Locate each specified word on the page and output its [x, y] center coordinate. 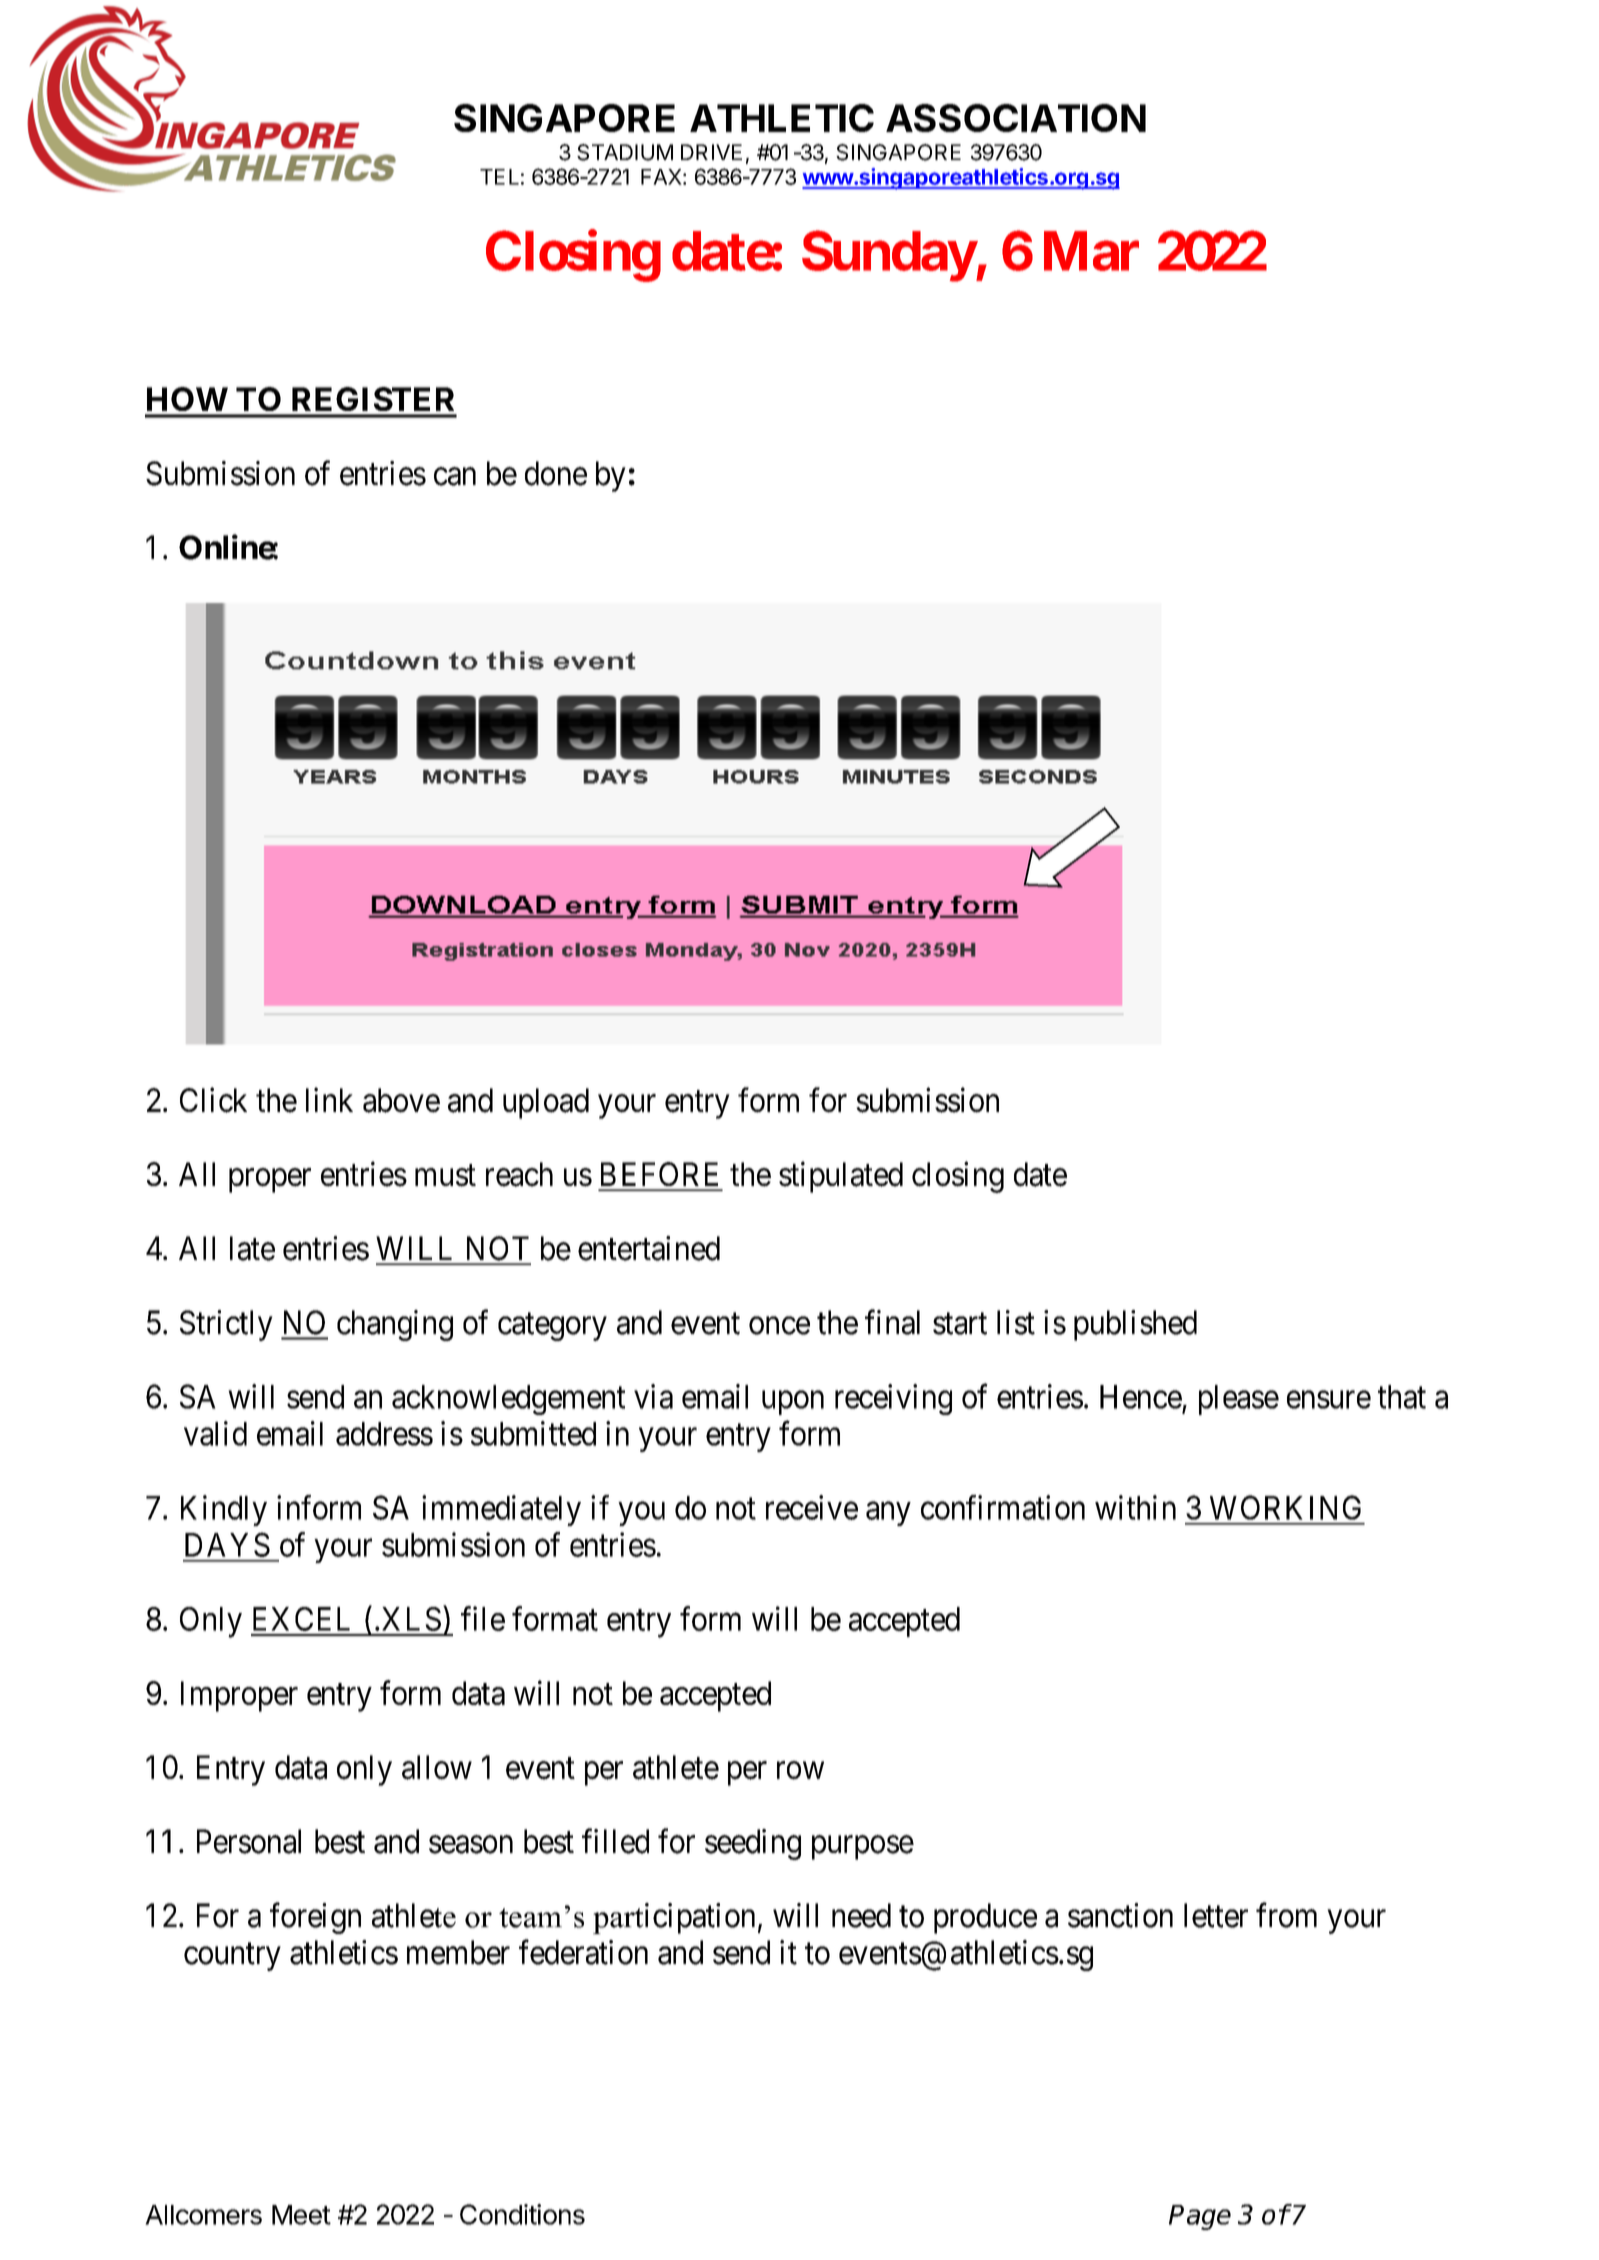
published [1135, 1325]
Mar [1091, 251]
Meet [301, 2215]
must [445, 1176]
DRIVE [711, 152]
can [455, 477]
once [779, 1326]
